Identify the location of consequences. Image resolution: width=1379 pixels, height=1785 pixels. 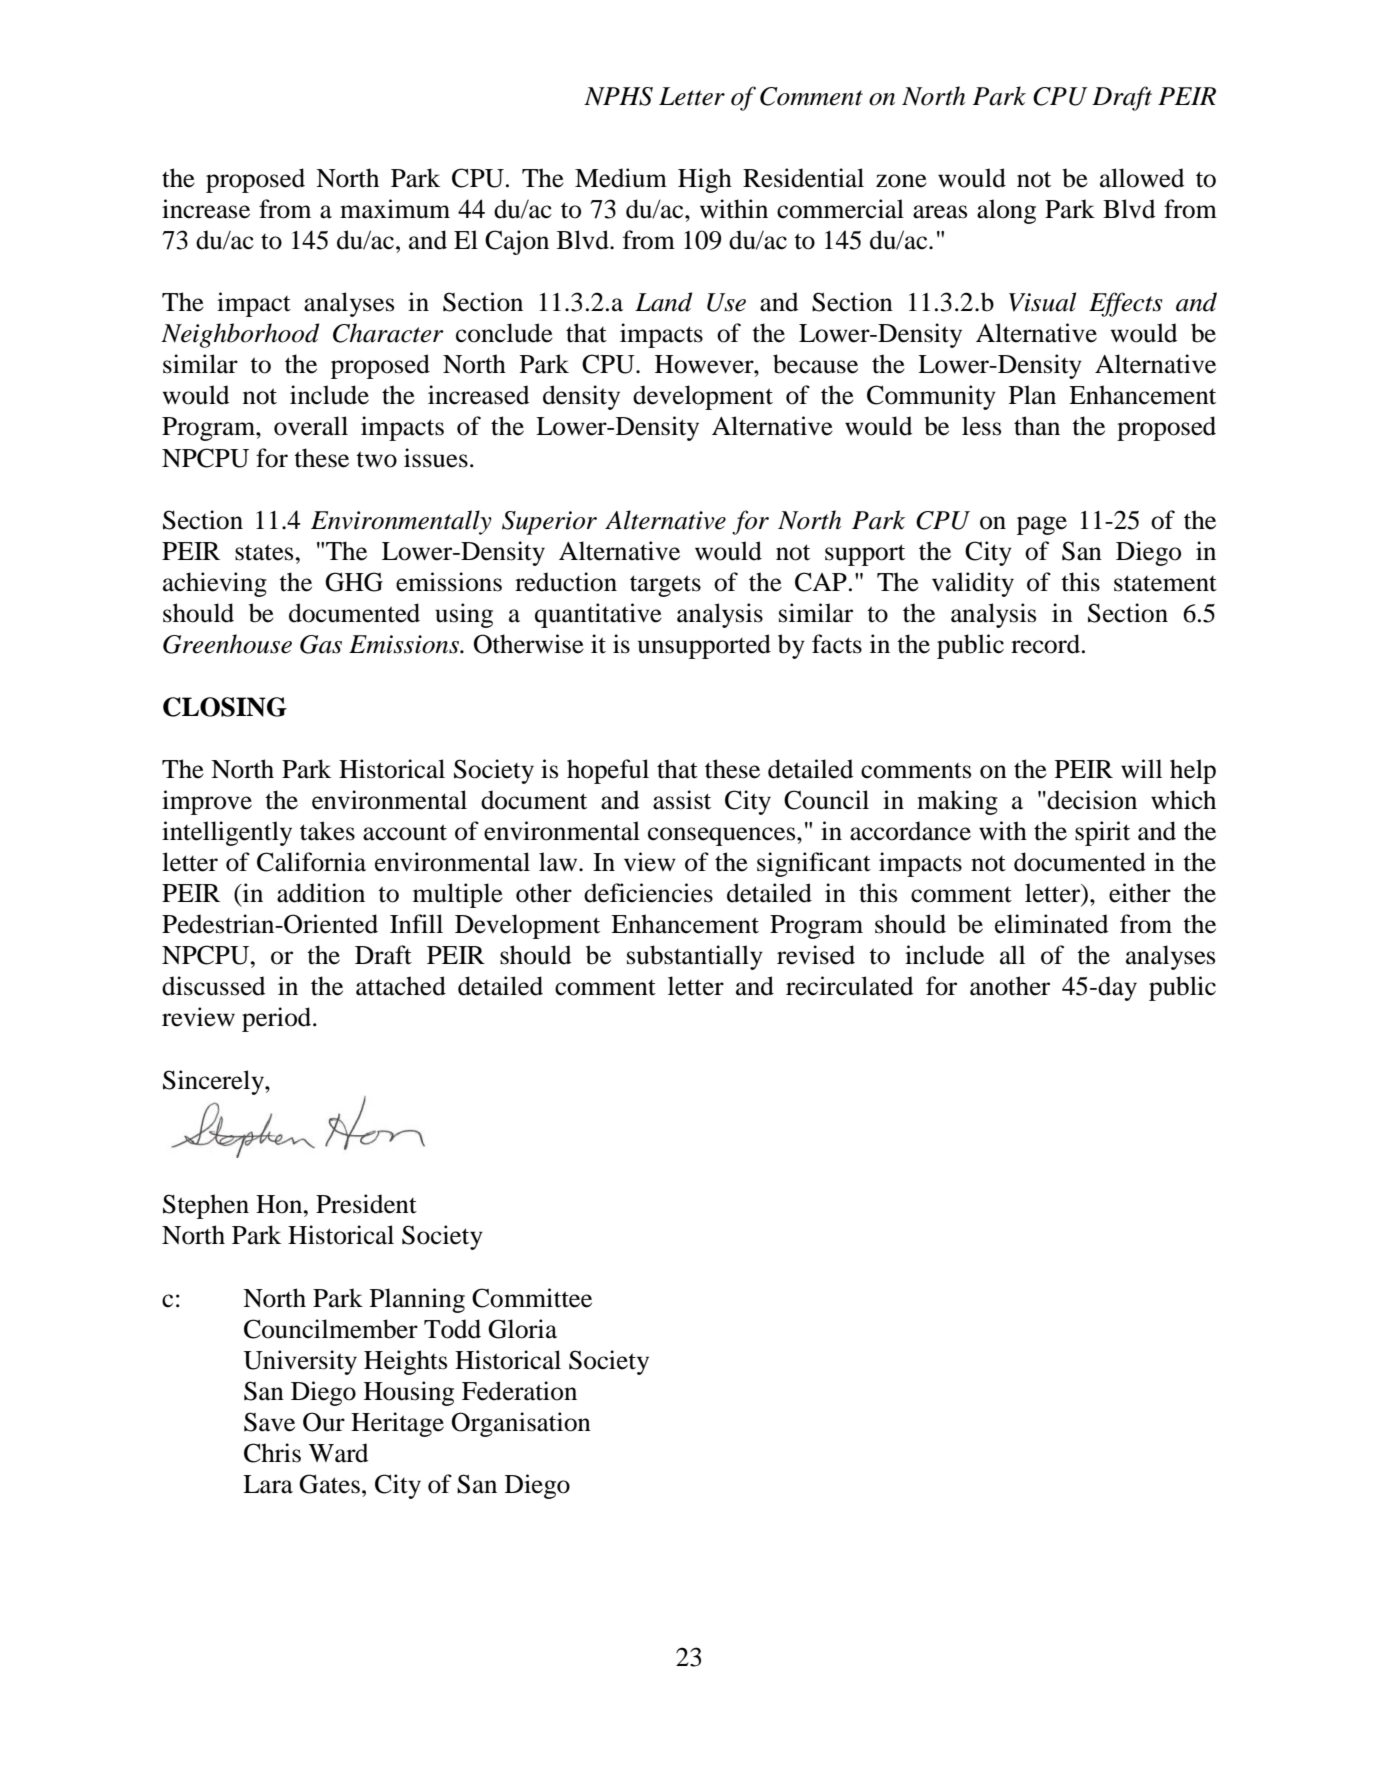
(723, 836).
